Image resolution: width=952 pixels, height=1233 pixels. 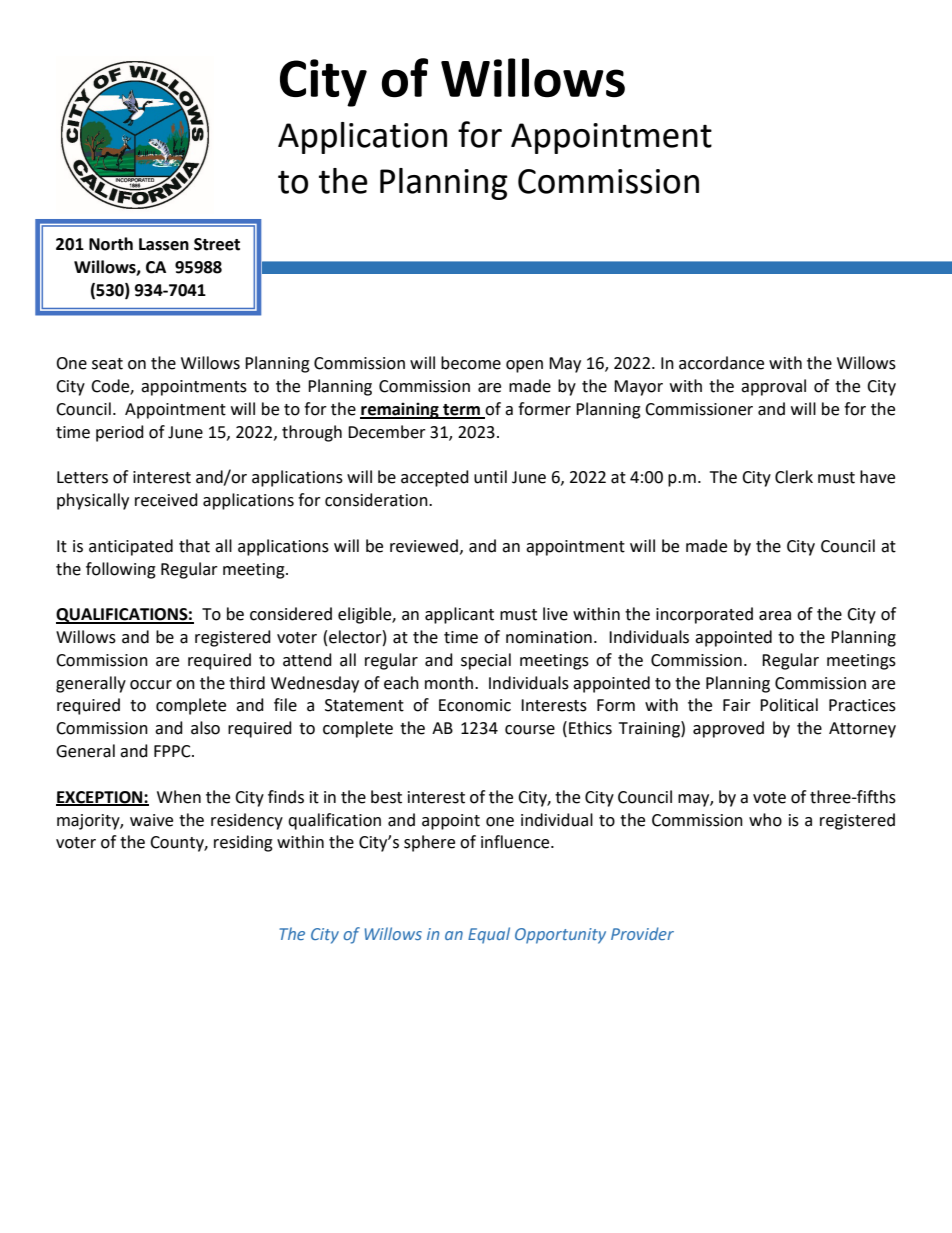 What do you see at coordinates (164, 244) in the document?
I see `Lassen` at bounding box center [164, 244].
